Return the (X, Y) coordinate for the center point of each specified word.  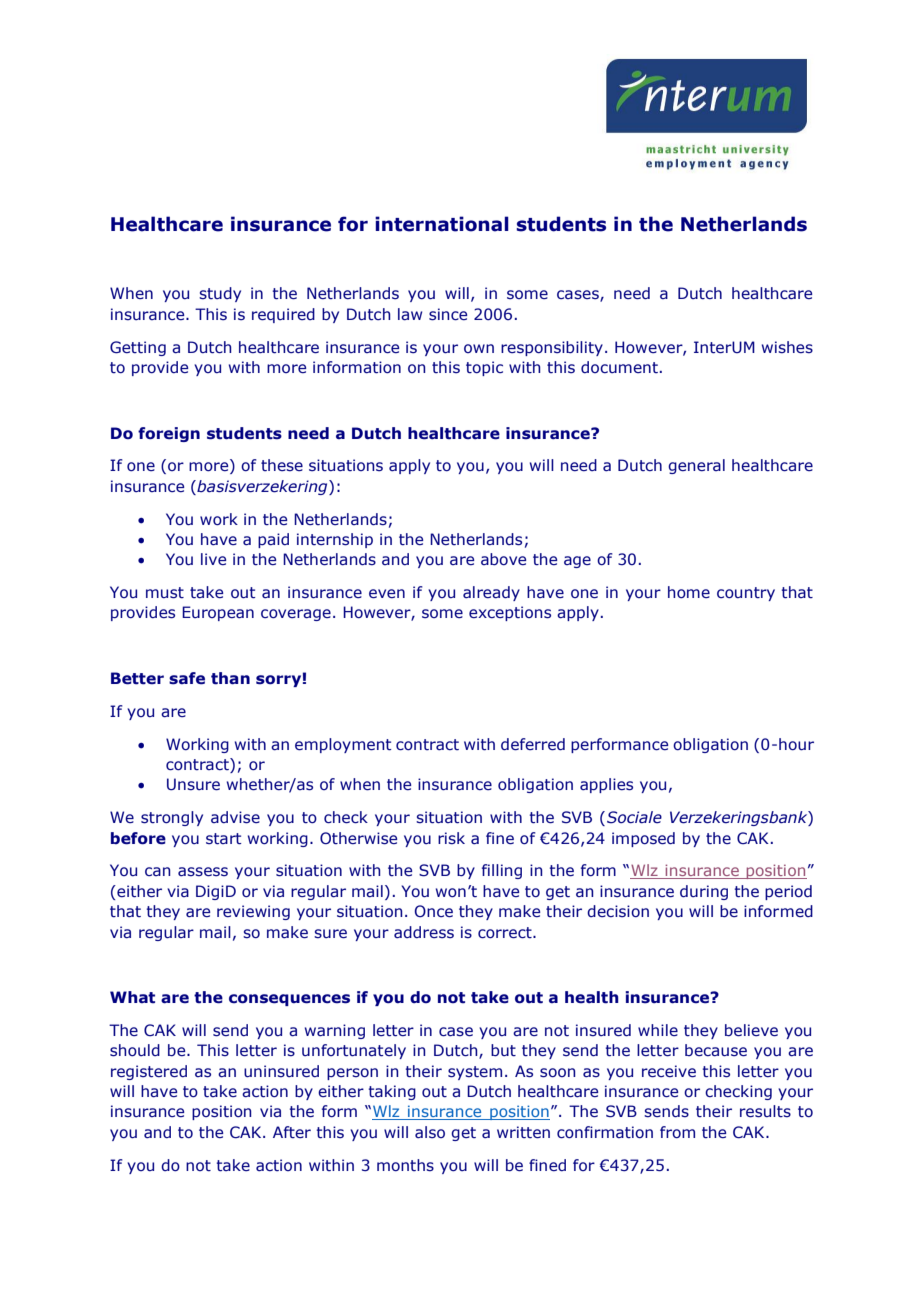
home (689, 592)
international (442, 224)
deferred (533, 744)
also (430, 1132)
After (292, 1132)
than (230, 678)
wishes (787, 347)
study (220, 294)
